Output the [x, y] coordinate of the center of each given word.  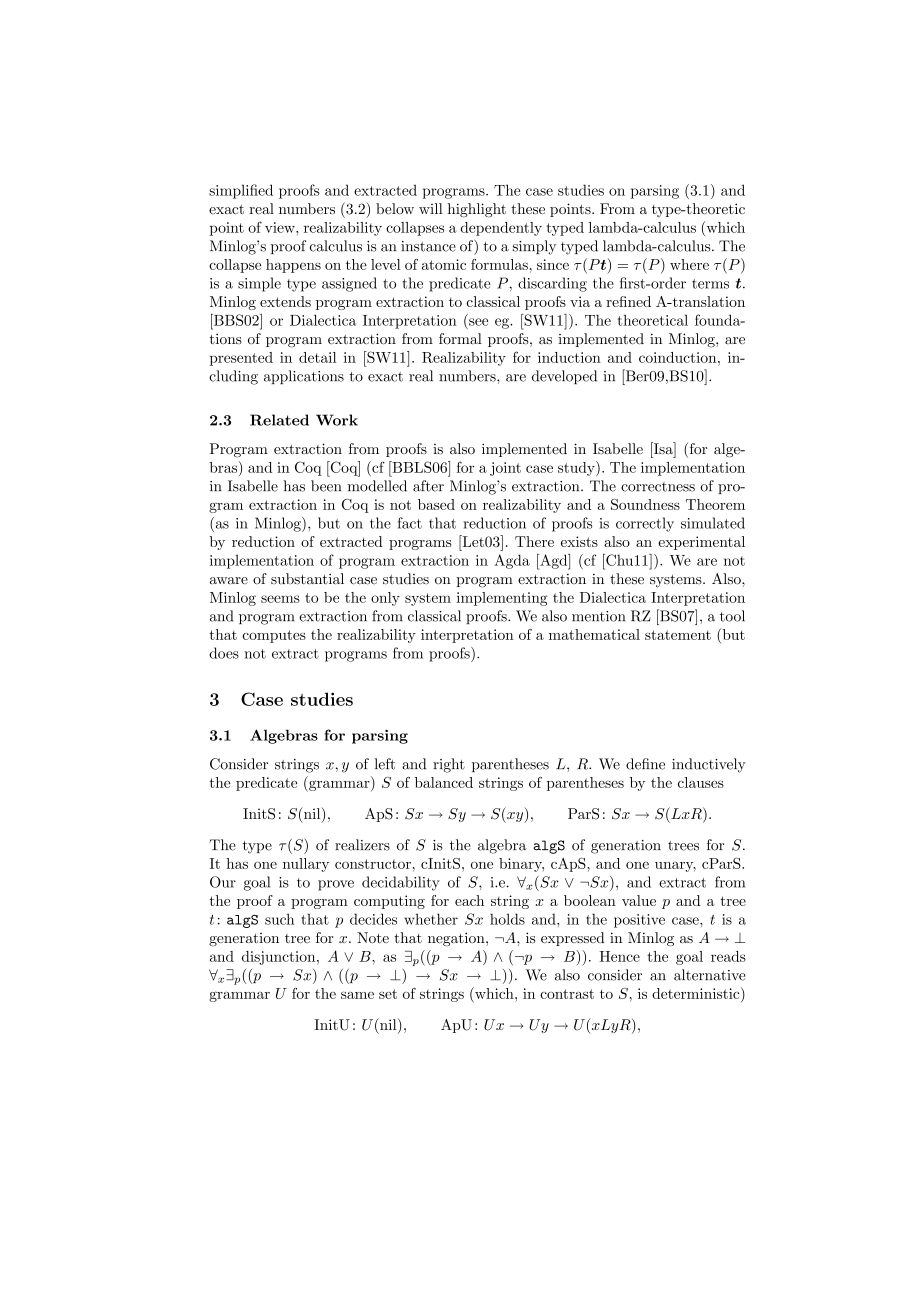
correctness [658, 487]
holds [507, 919]
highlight [477, 210]
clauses [701, 782]
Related [279, 420]
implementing [502, 599]
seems [280, 599]
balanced [444, 782]
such [279, 919]
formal [460, 338]
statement [678, 635]
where [689, 264]
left [385, 764]
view [281, 227]
